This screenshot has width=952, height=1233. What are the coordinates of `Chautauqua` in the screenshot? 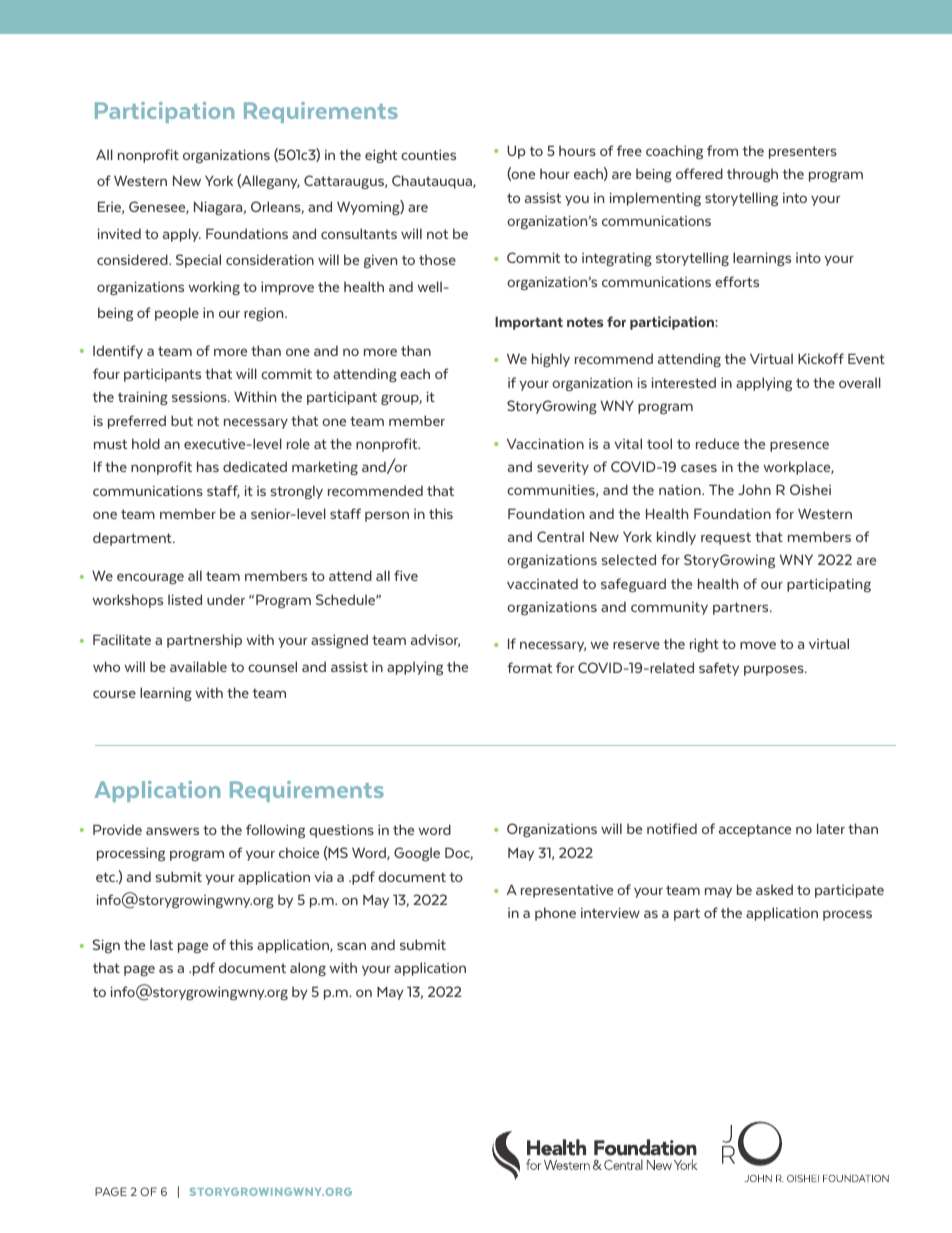 It's located at (433, 182).
